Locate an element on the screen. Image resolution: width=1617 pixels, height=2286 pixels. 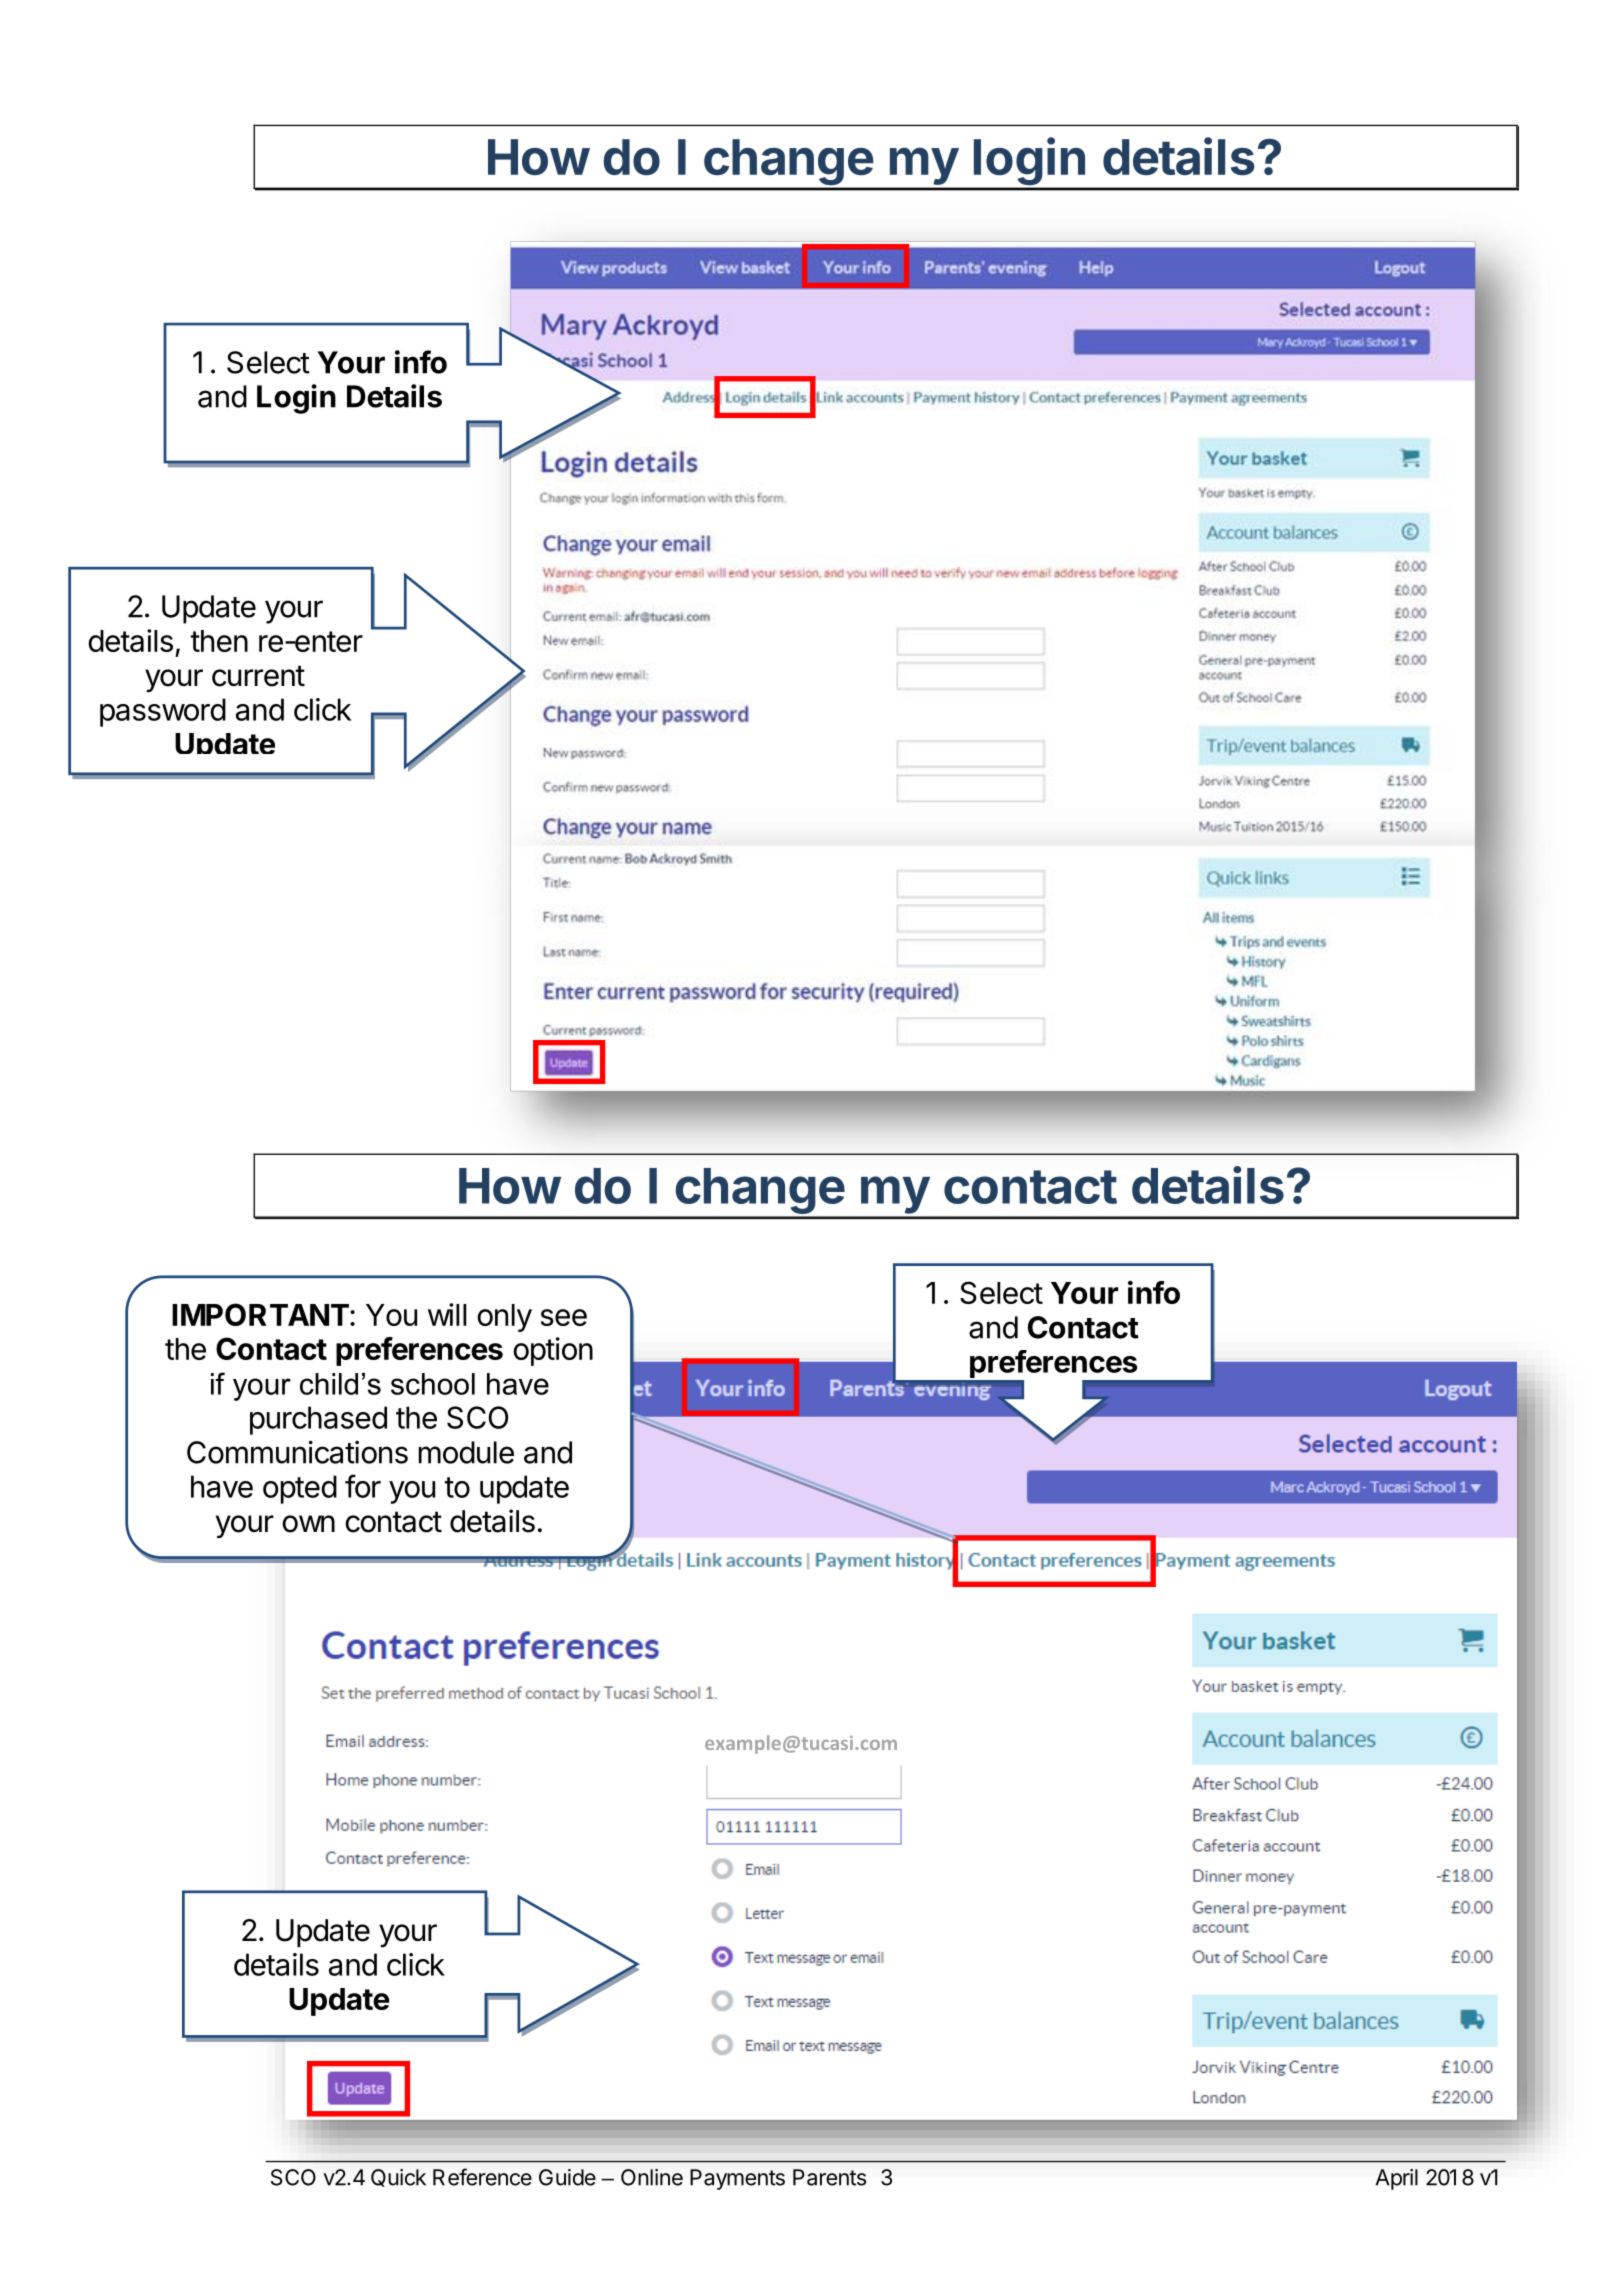
Quick is located at coordinates (398, 2178).
